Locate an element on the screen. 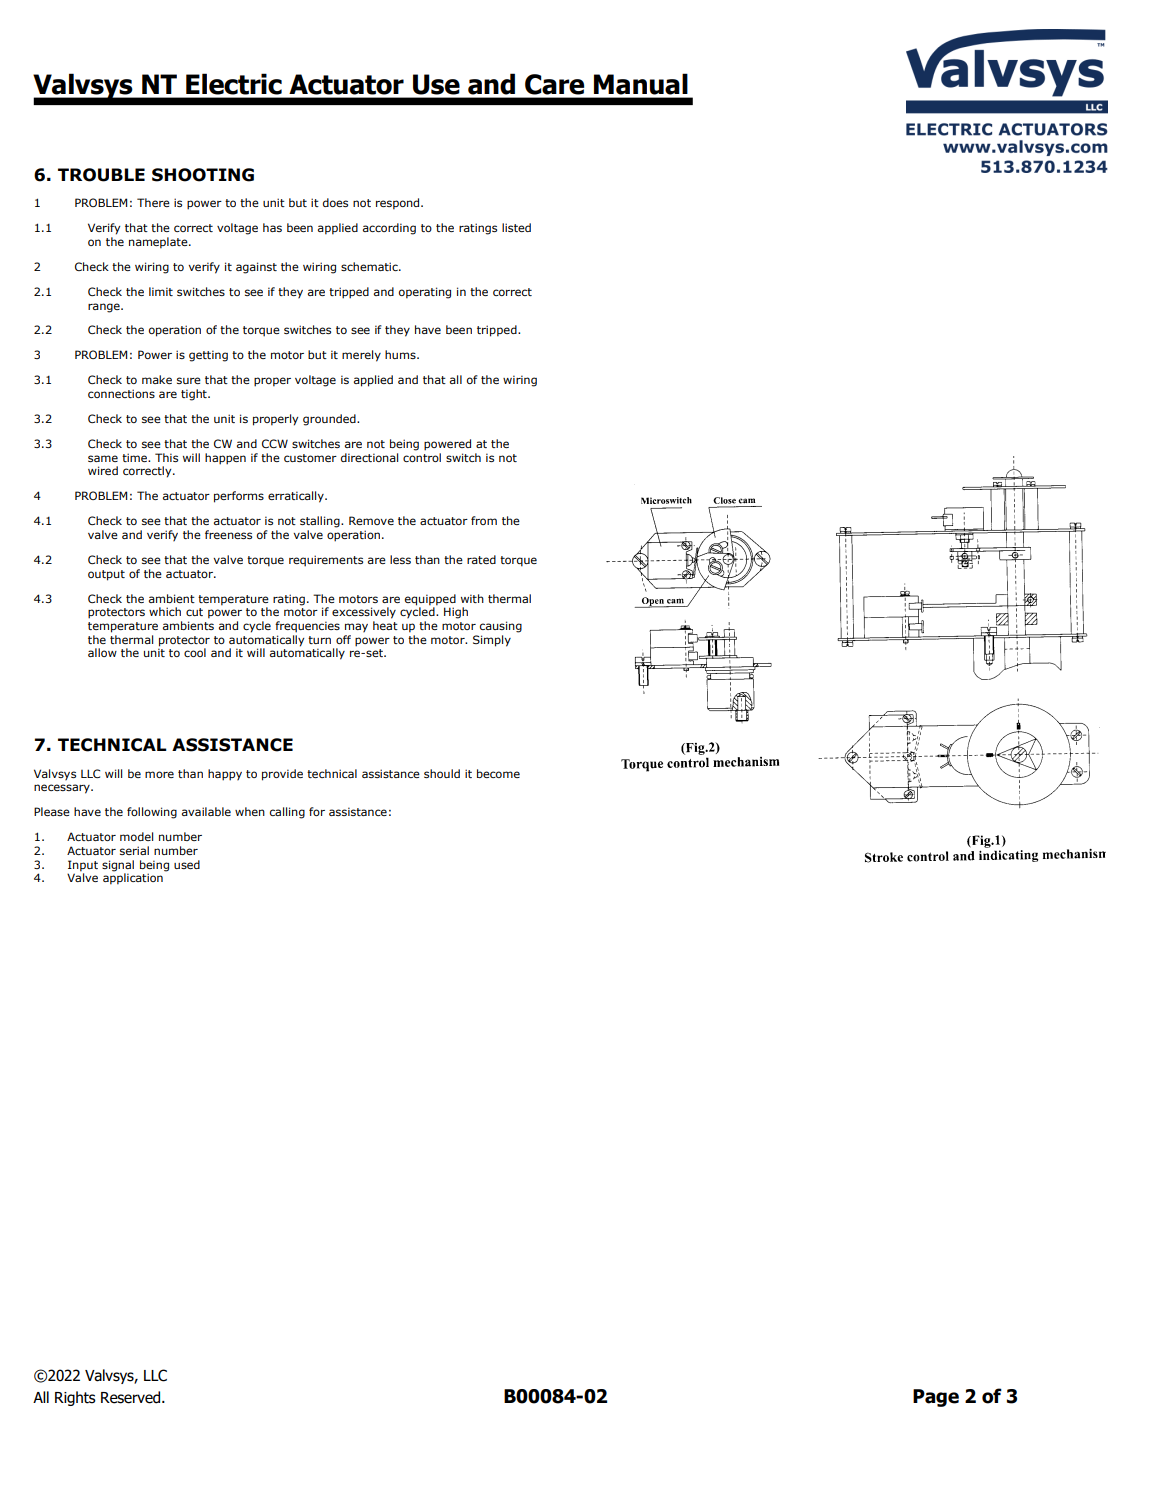 This screenshot has height=1487, width=1149. application is located at coordinates (133, 878).
